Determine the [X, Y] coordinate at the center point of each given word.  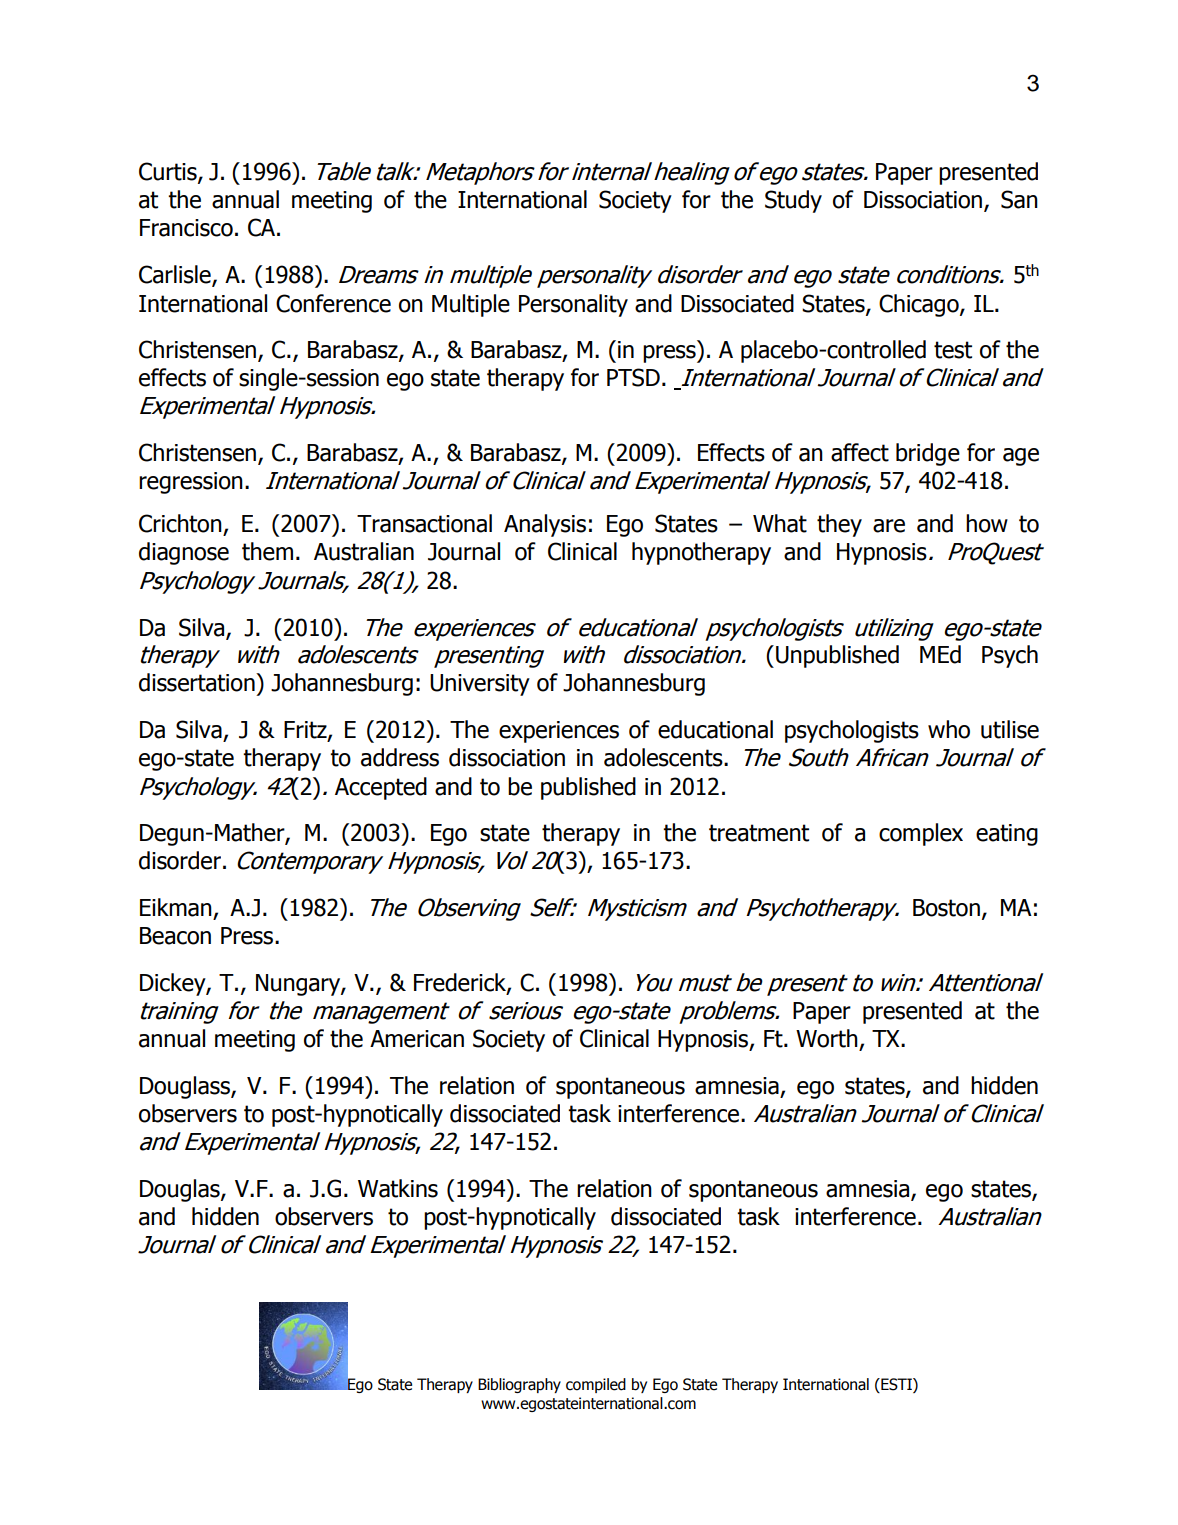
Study [793, 201]
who [949, 729]
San [1019, 199]
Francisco [186, 228]
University [480, 685]
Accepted [381, 788]
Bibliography [519, 1385]
